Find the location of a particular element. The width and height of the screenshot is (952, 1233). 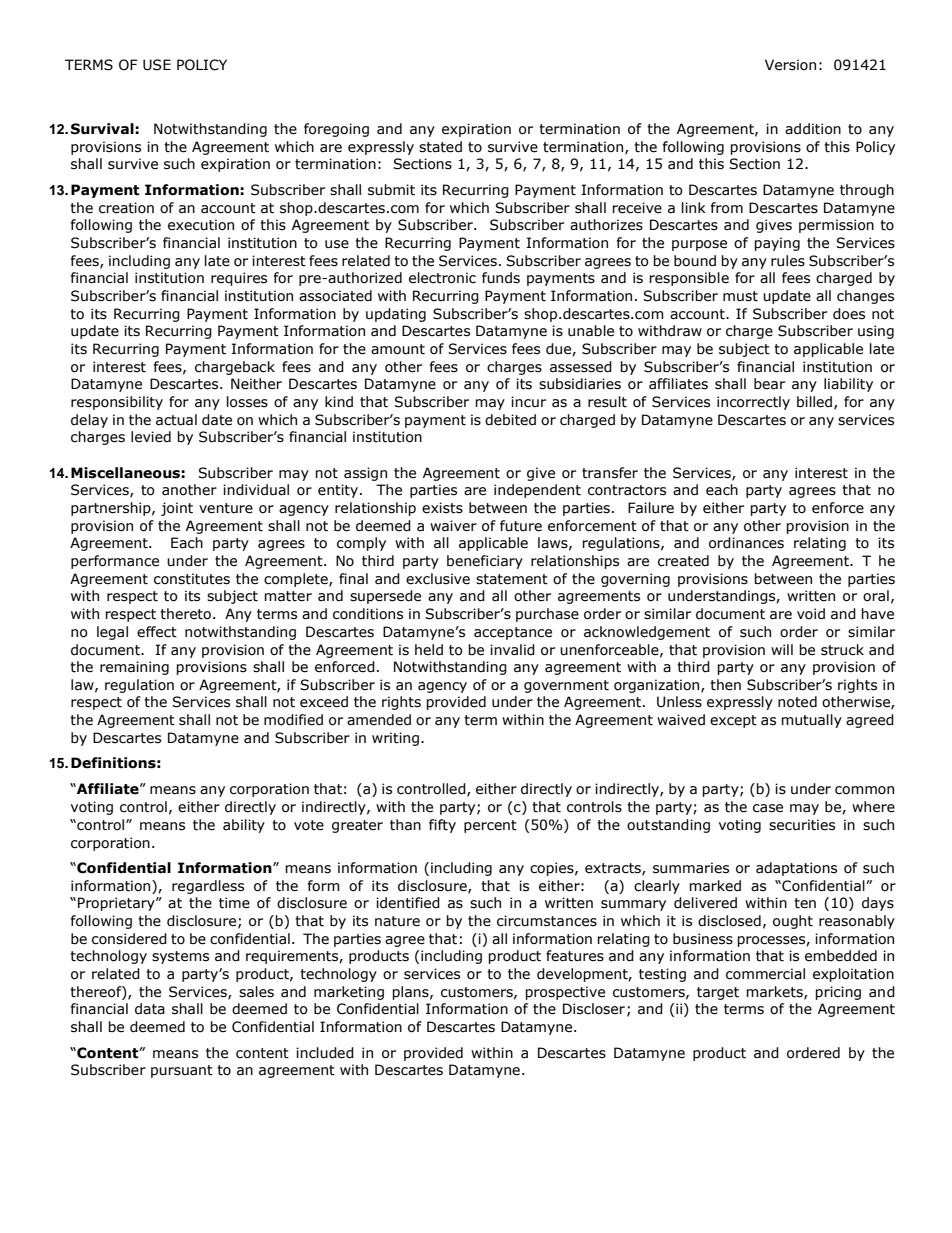

rules is located at coordinates (788, 261).
